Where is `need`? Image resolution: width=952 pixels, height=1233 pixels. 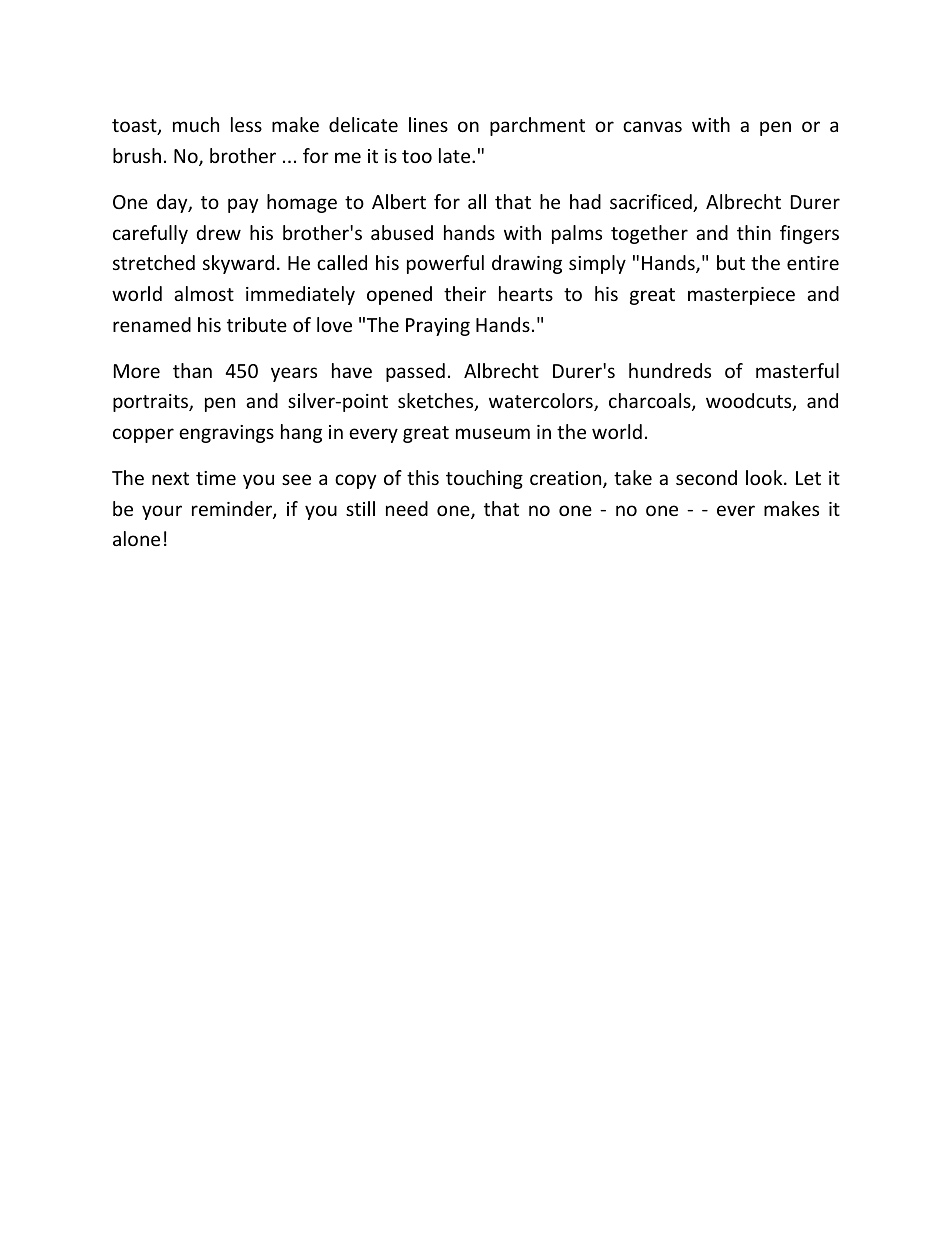 need is located at coordinates (407, 508).
